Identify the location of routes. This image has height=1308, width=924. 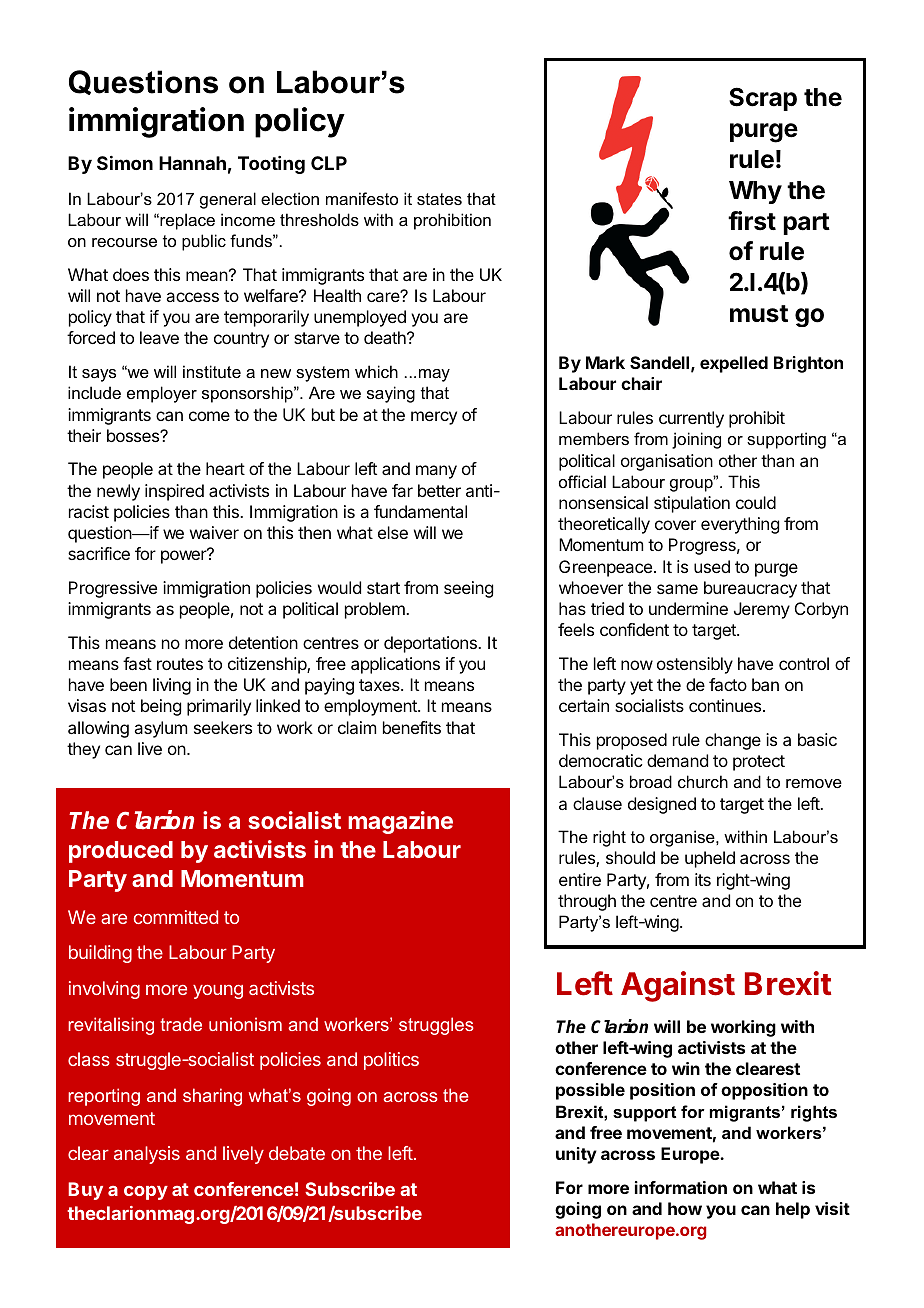
(180, 664).
